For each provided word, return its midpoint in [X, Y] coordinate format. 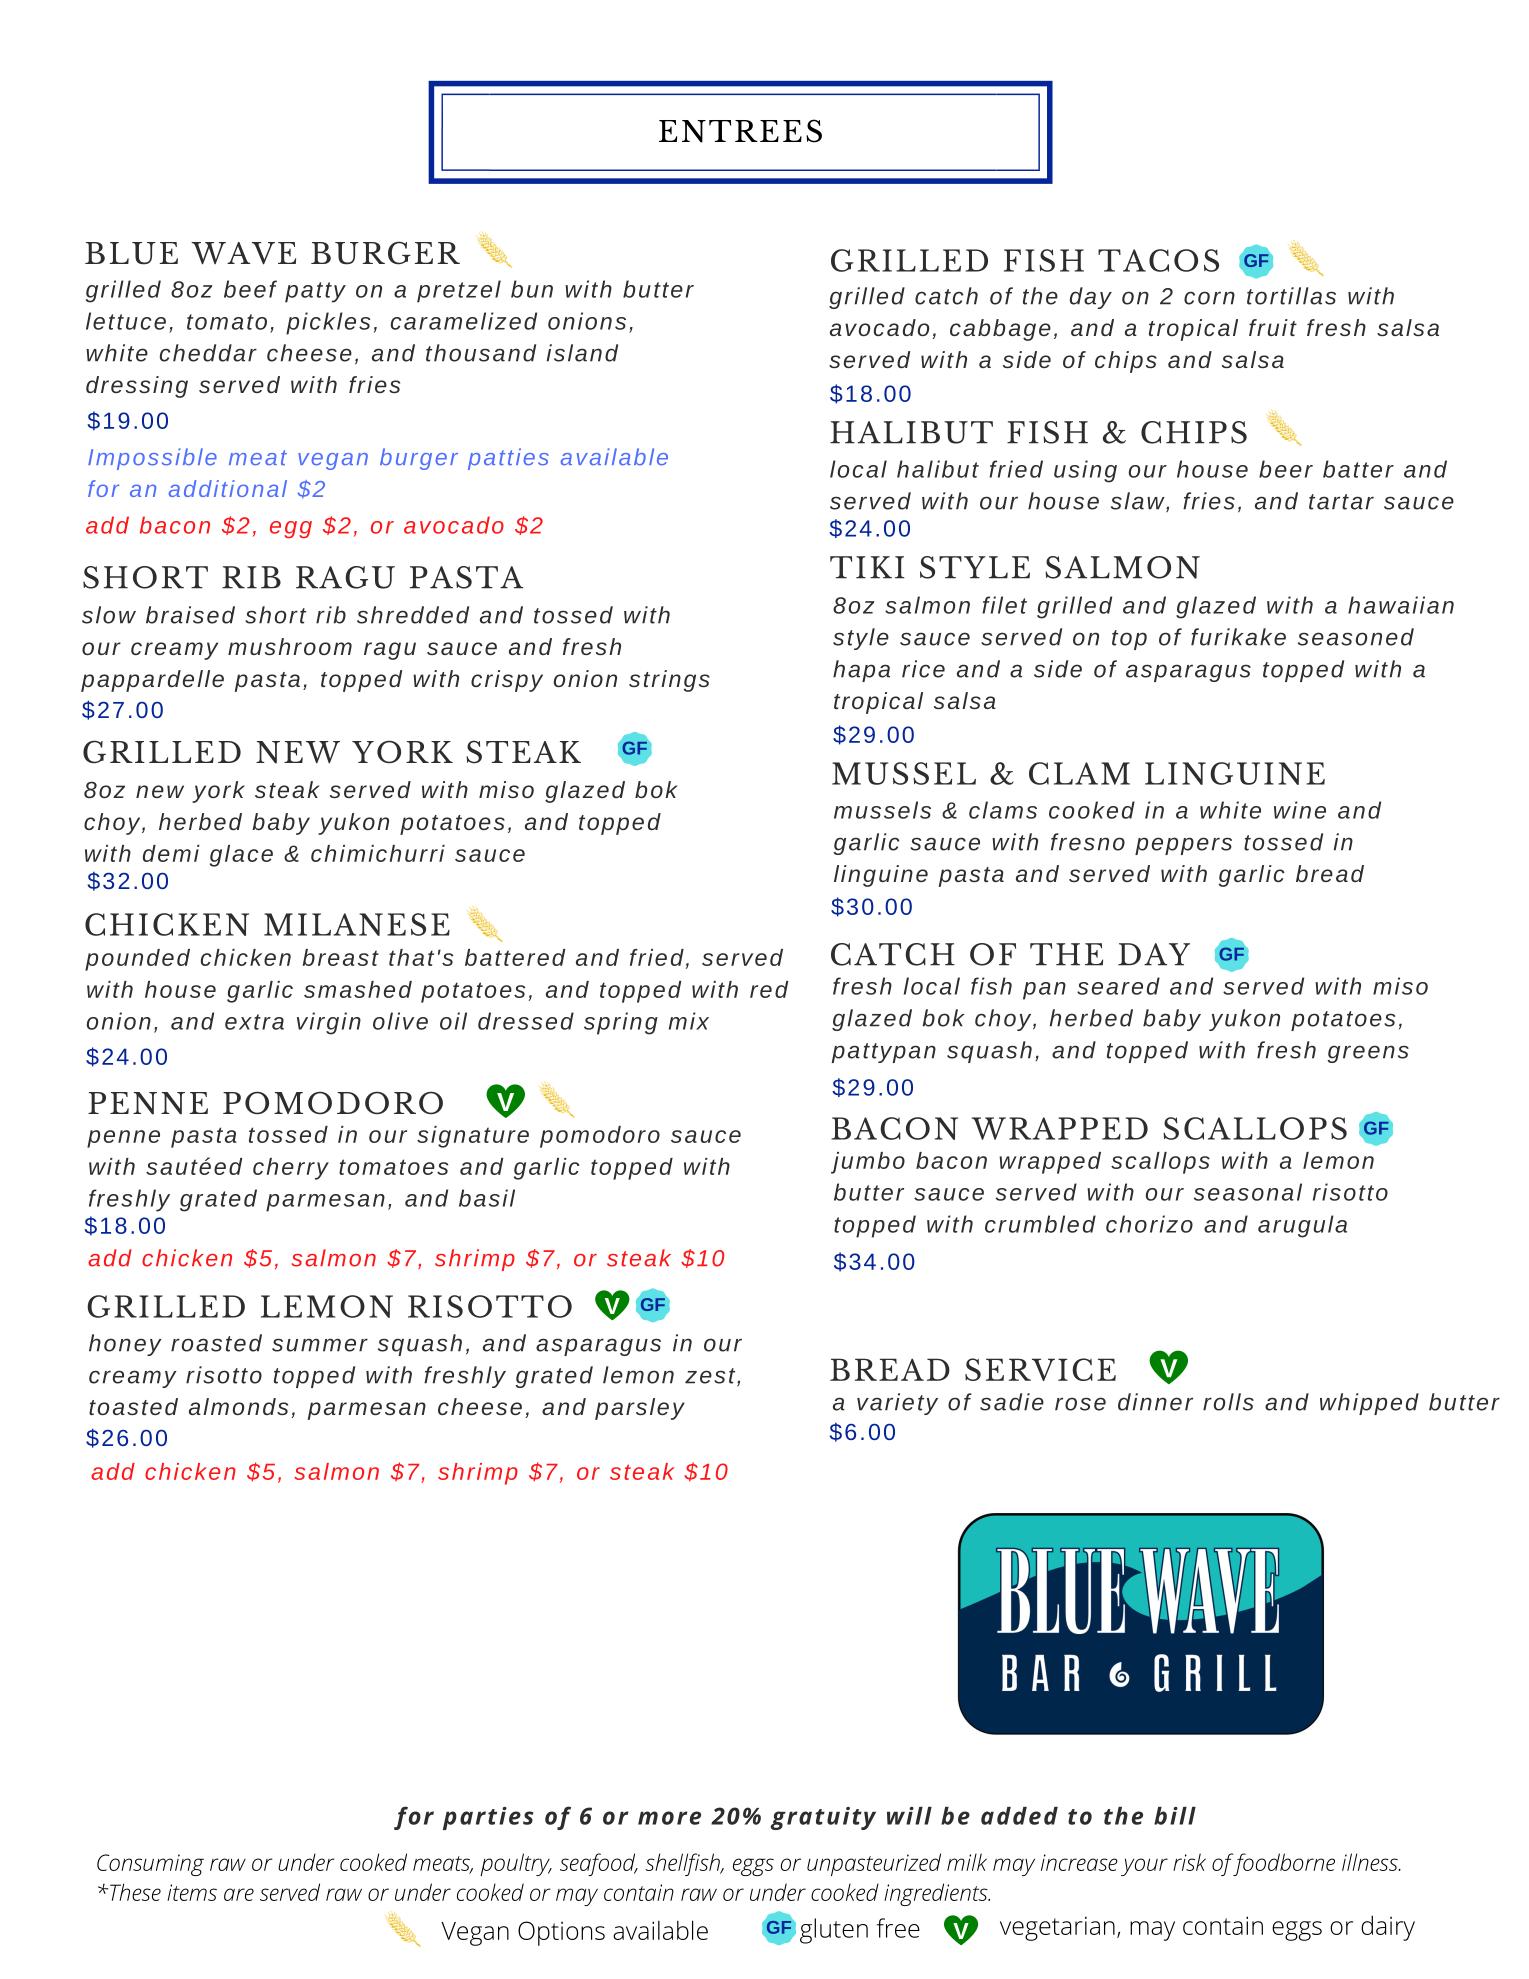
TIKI [867, 567]
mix [689, 1021]
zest [711, 1377]
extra [254, 1022]
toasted [133, 1406]
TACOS [1158, 260]
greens [1368, 1054]
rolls [1228, 1402]
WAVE [243, 253]
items [192, 1892]
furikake [1238, 637]
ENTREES [740, 131]
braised [190, 615]
